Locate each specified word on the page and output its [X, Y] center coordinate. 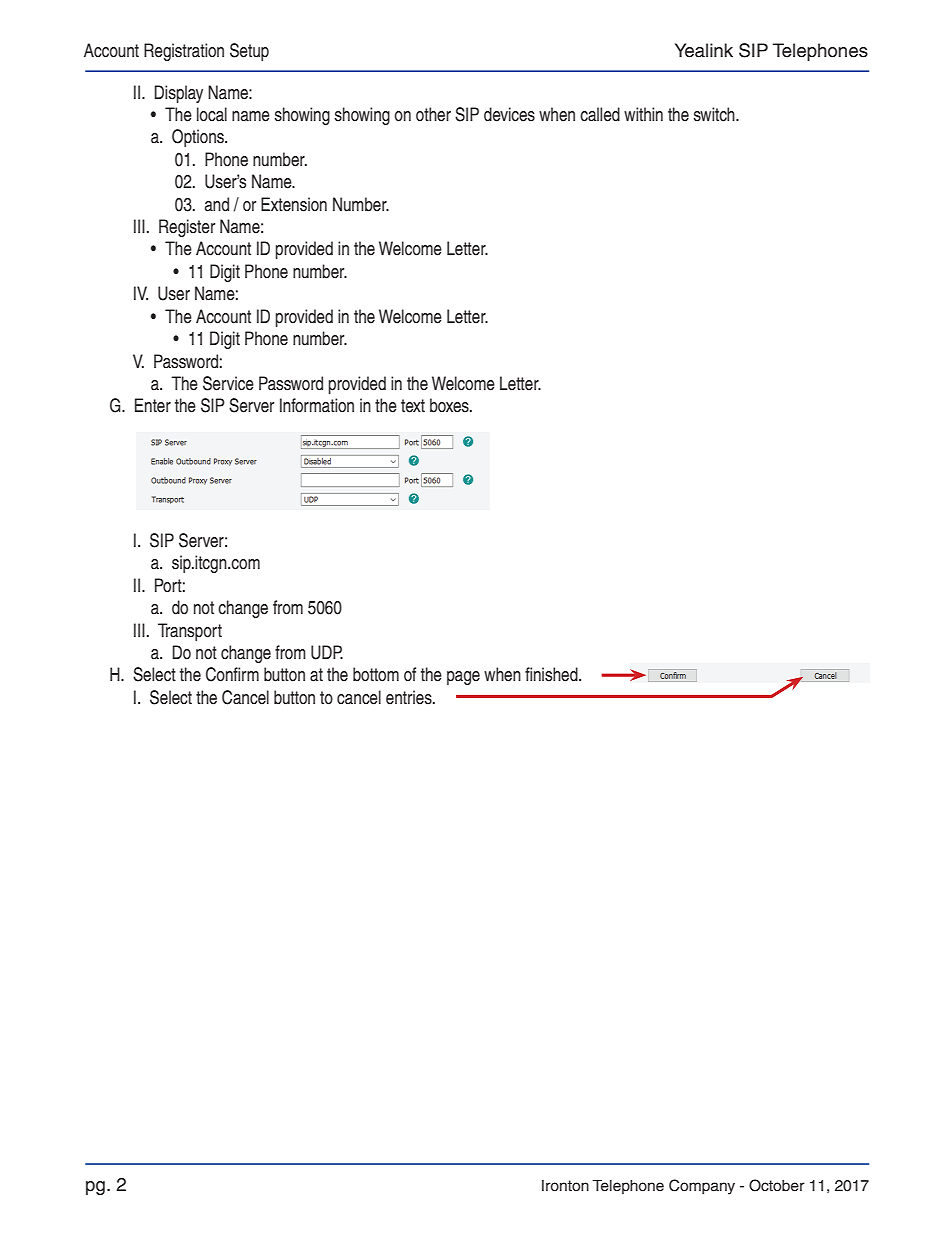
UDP [327, 652]
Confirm [232, 674]
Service [228, 383]
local [212, 114]
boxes [450, 405]
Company [702, 1187]
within [643, 114]
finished [552, 674]
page [463, 678]
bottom [376, 674]
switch [715, 114]
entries [410, 697]
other [433, 114]
